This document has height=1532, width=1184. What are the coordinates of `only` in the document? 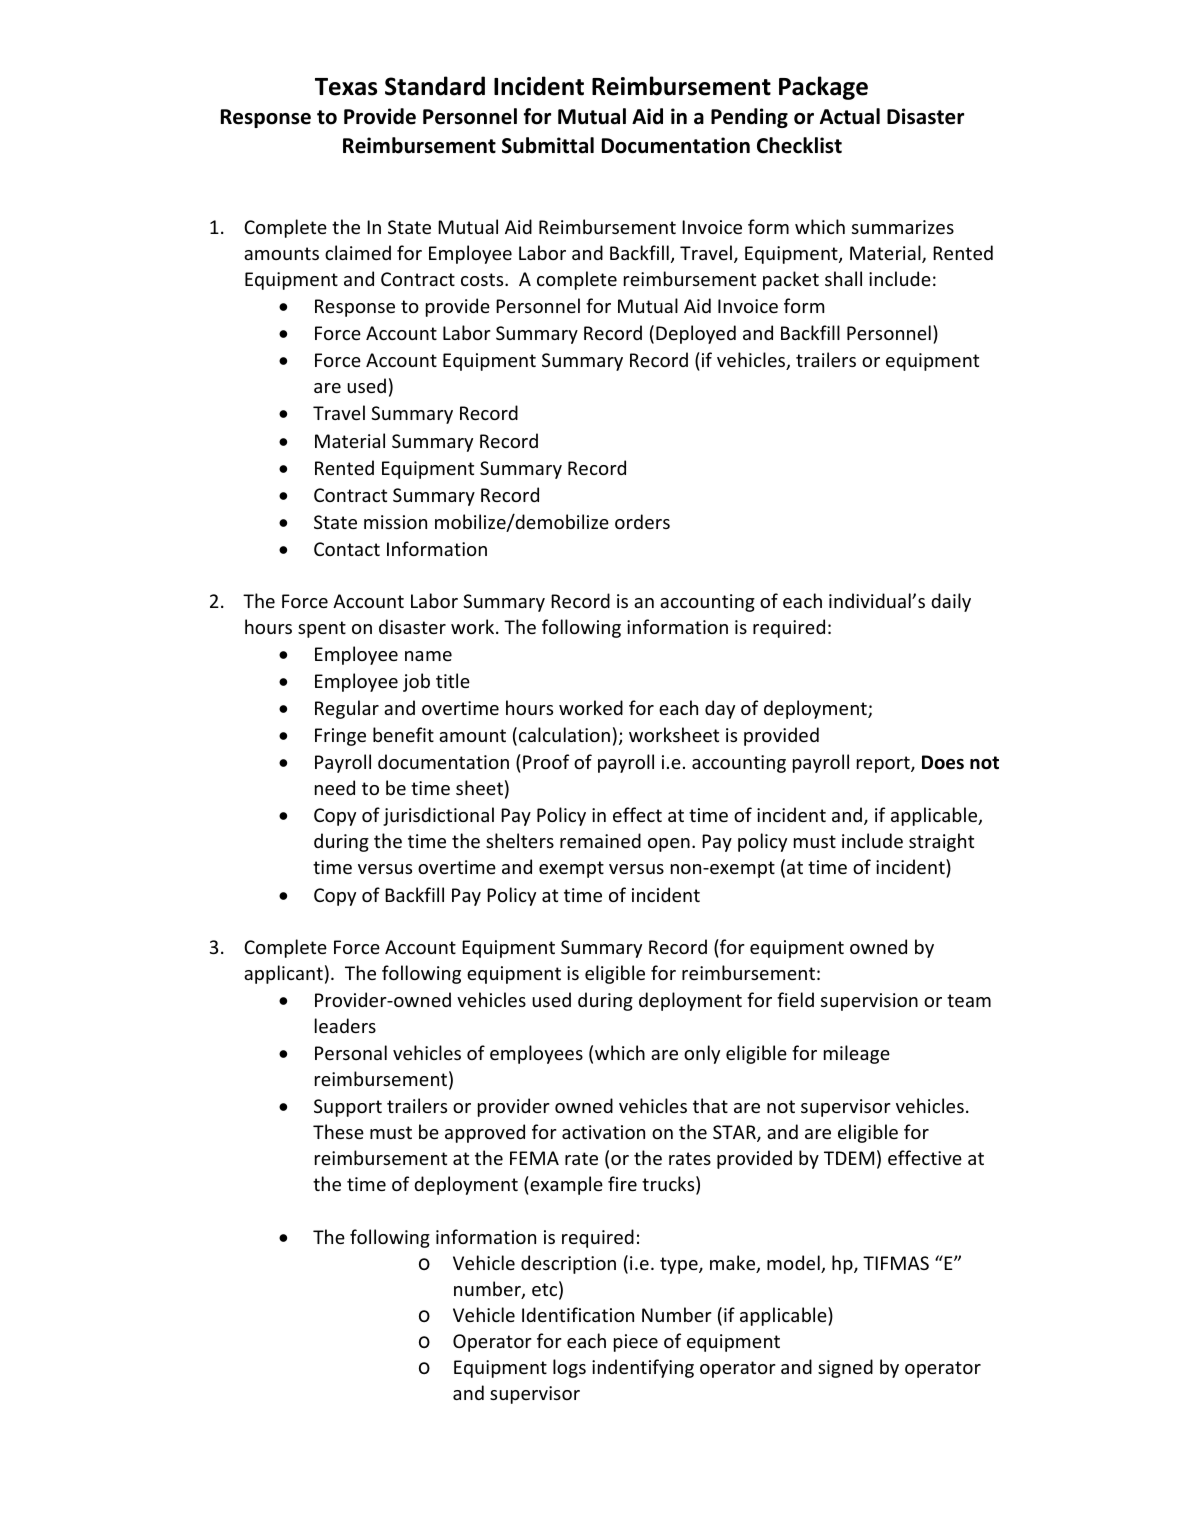 It's located at (702, 1054).
